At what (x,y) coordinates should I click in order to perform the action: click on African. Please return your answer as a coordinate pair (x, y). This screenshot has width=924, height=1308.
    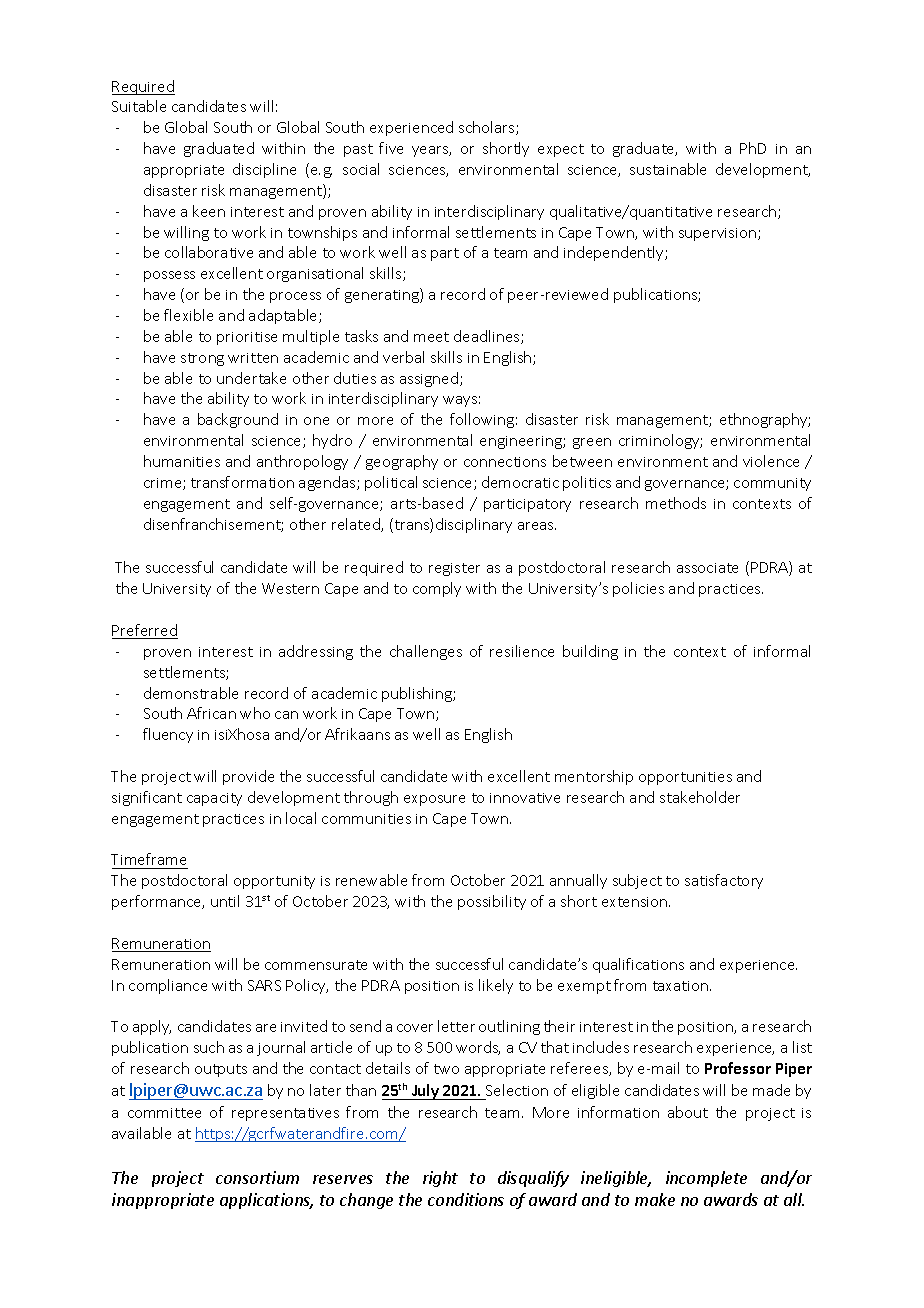
    Looking at the image, I should click on (211, 713).
